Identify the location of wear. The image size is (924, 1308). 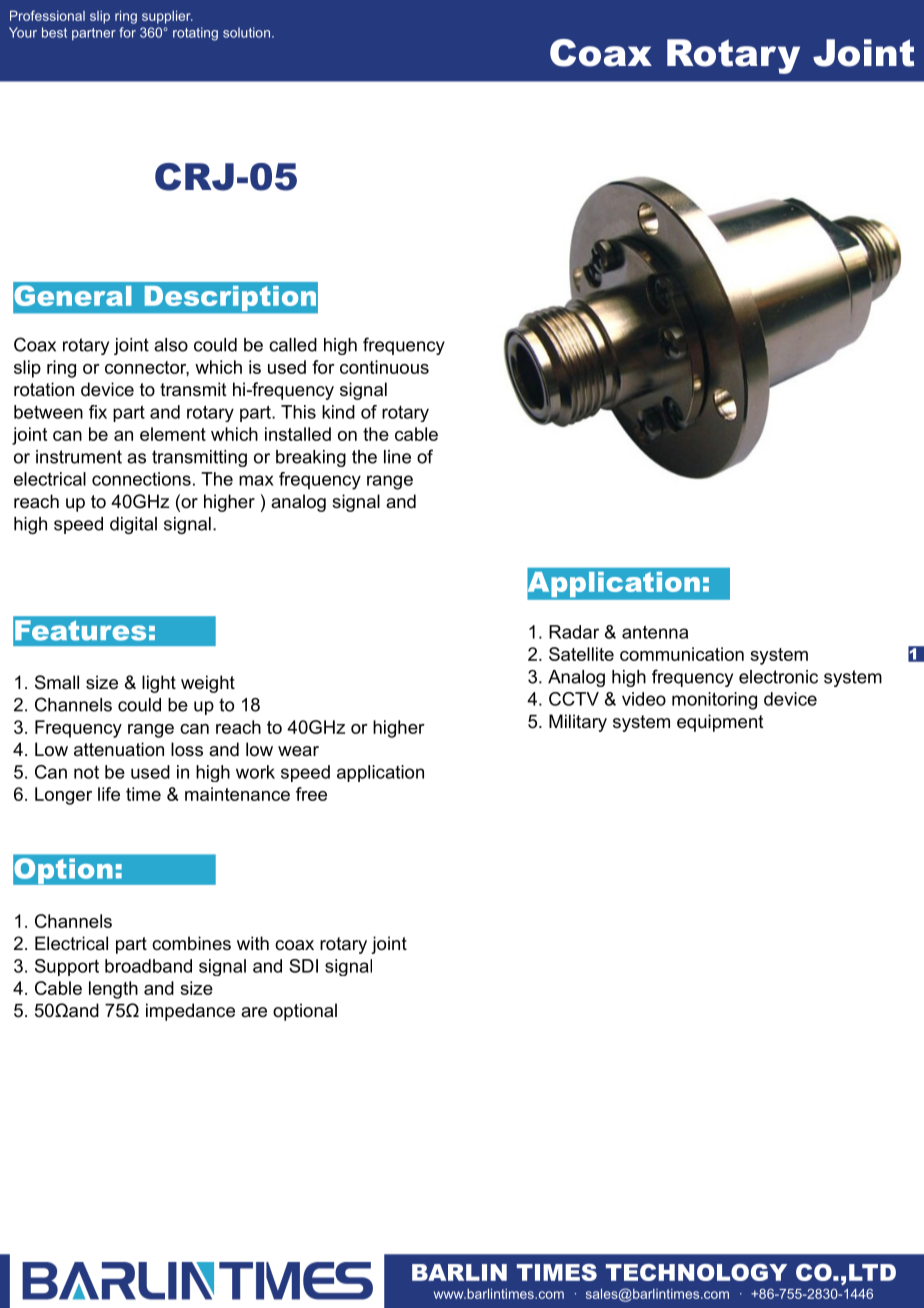
(298, 751).
